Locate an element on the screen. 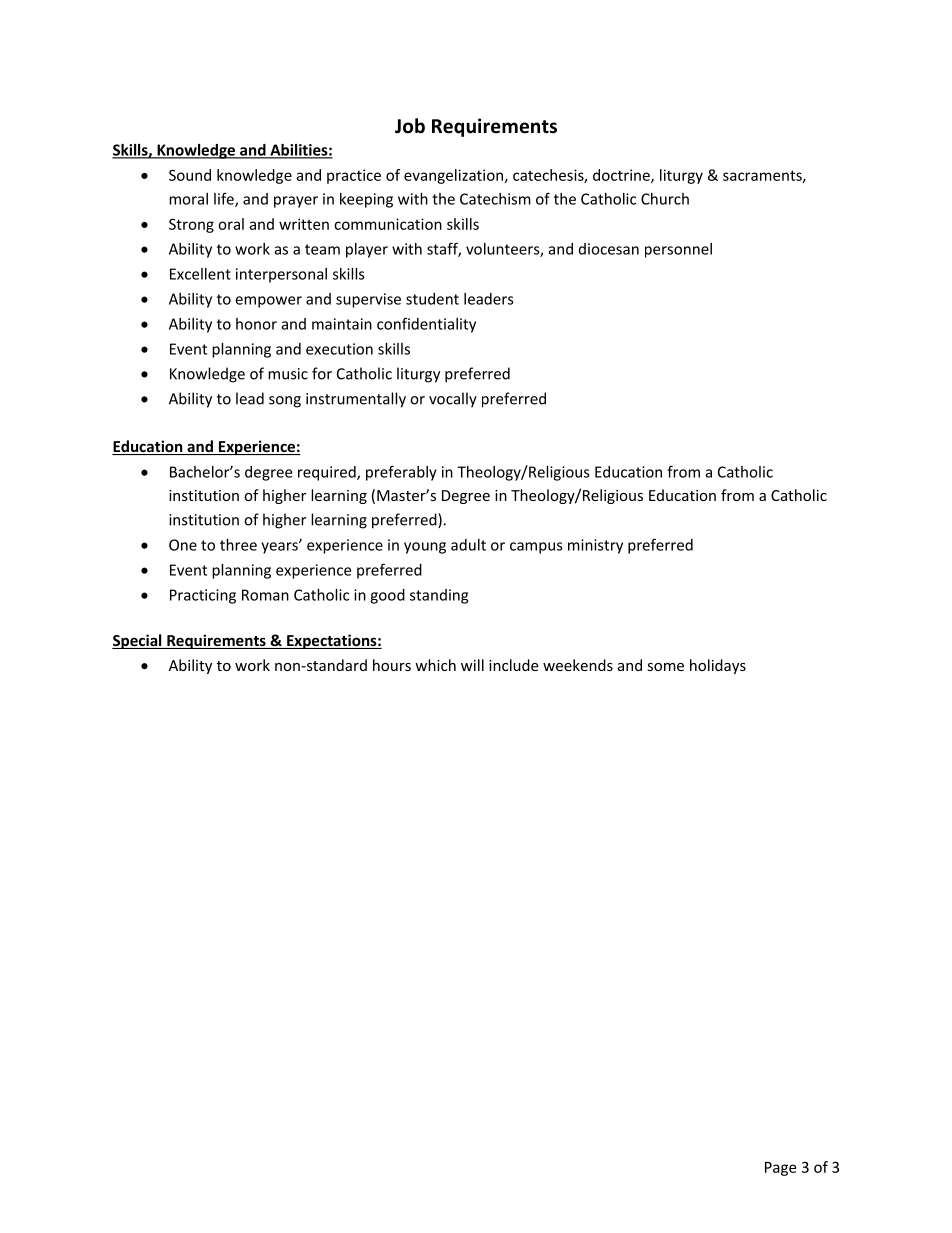  will is located at coordinates (472, 665).
